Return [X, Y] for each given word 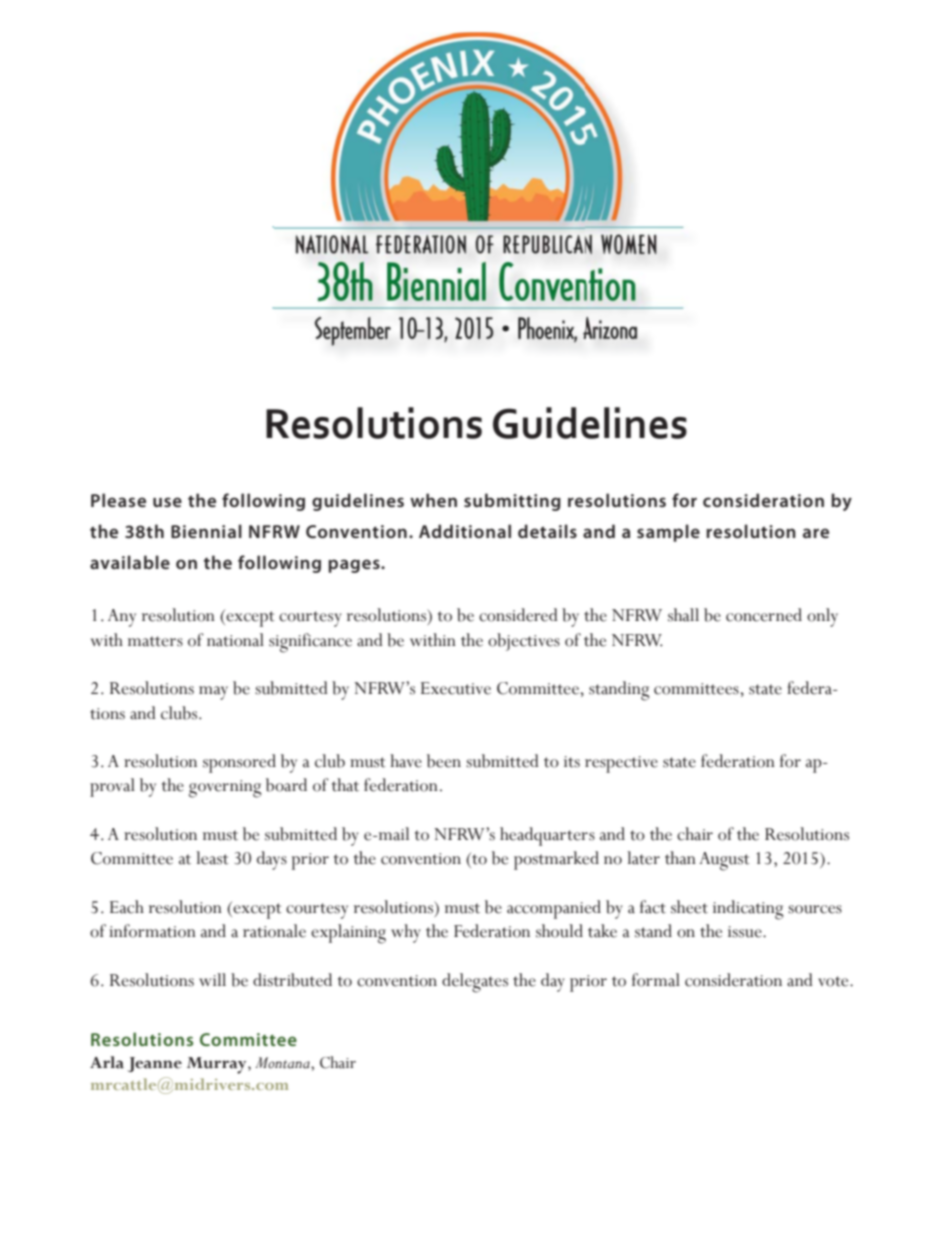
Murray [218, 1065]
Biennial [206, 531]
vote [834, 981]
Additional [465, 531]
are [816, 533]
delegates [475, 983]
